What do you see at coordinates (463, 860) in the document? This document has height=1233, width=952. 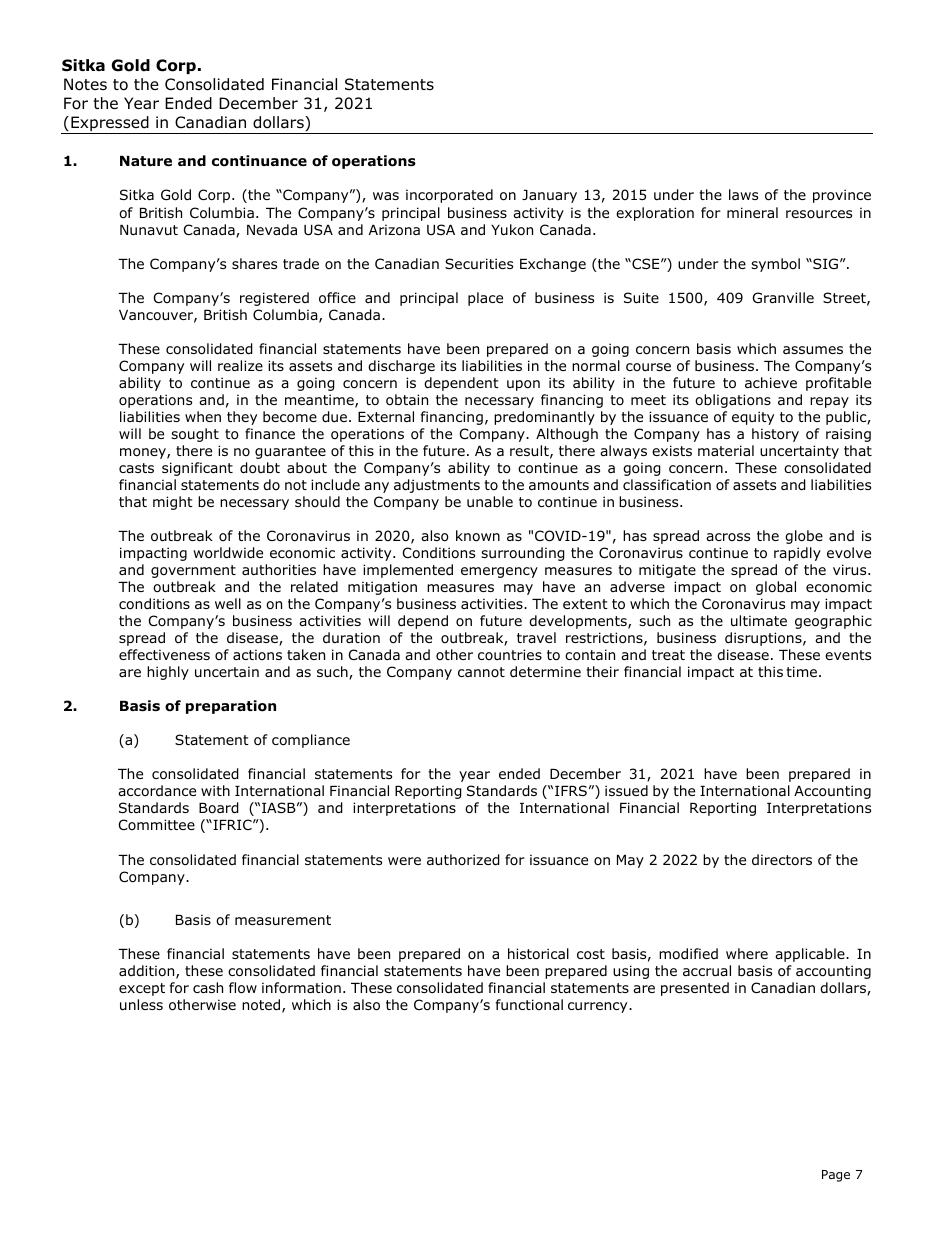 I see `authorized` at bounding box center [463, 860].
